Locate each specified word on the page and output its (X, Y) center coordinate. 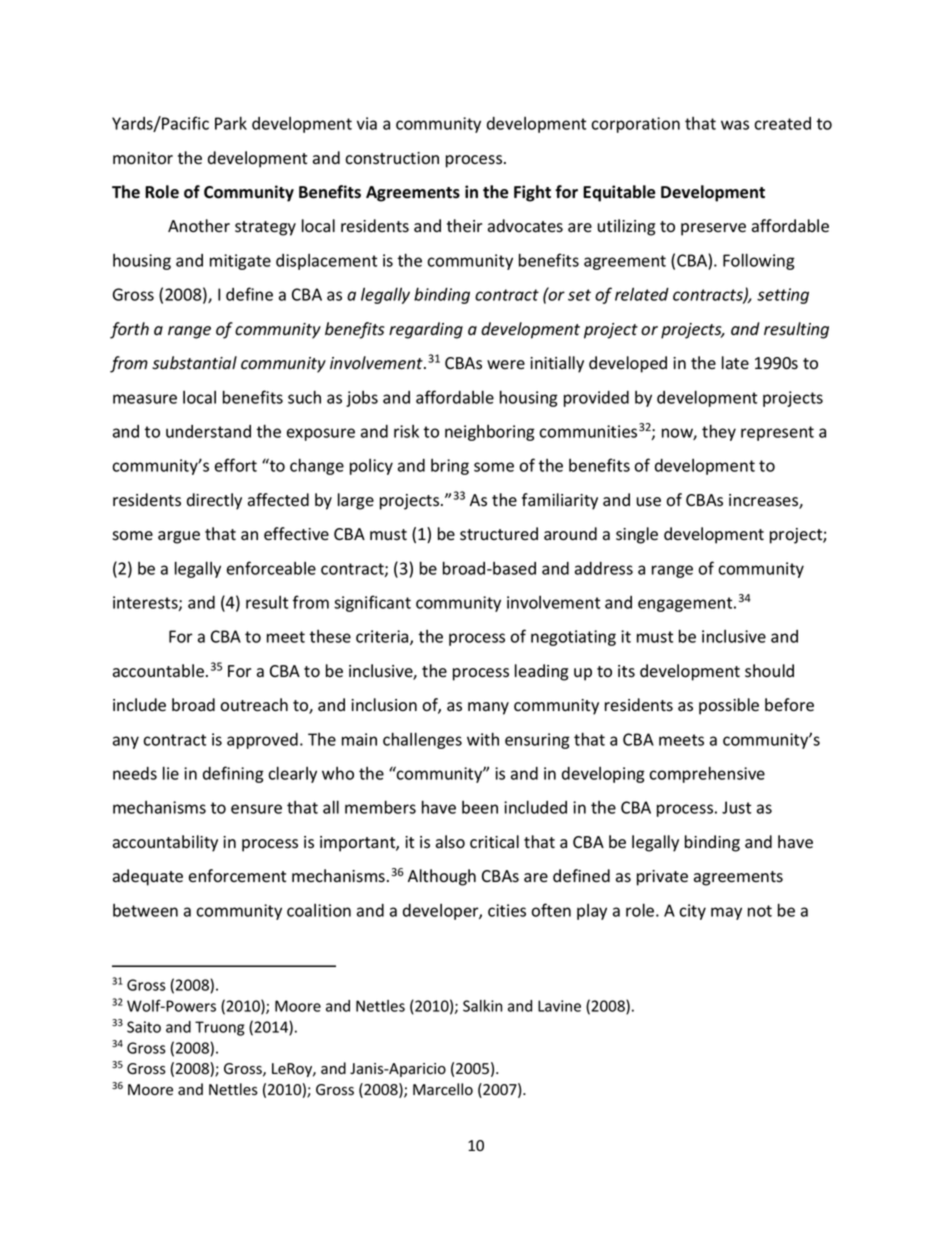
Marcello (443, 1089)
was (735, 125)
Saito (144, 1027)
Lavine (559, 1006)
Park (231, 123)
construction (392, 158)
